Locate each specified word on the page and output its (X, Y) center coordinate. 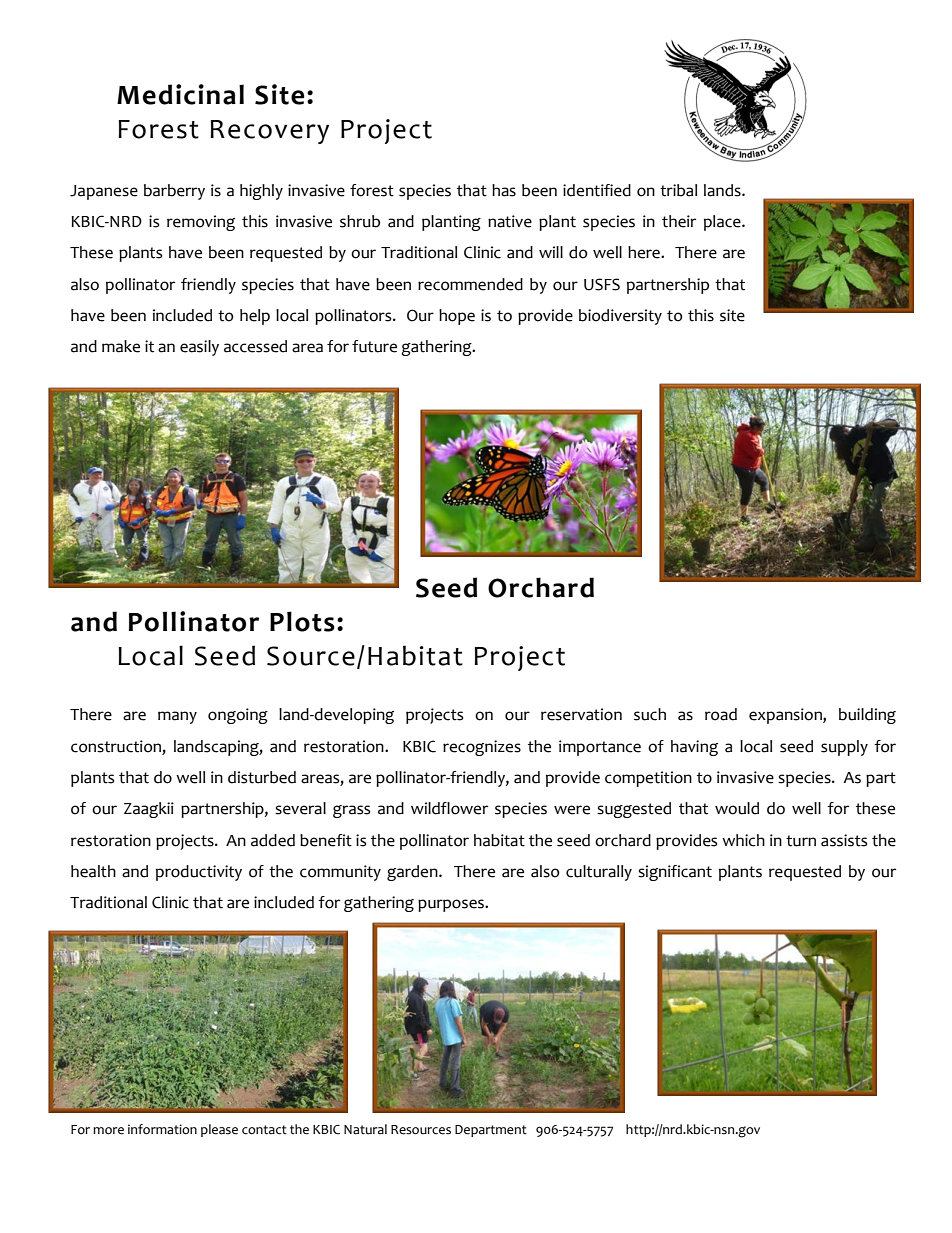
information (162, 1129)
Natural (365, 1129)
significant (675, 873)
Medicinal (180, 94)
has (504, 190)
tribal (678, 190)
